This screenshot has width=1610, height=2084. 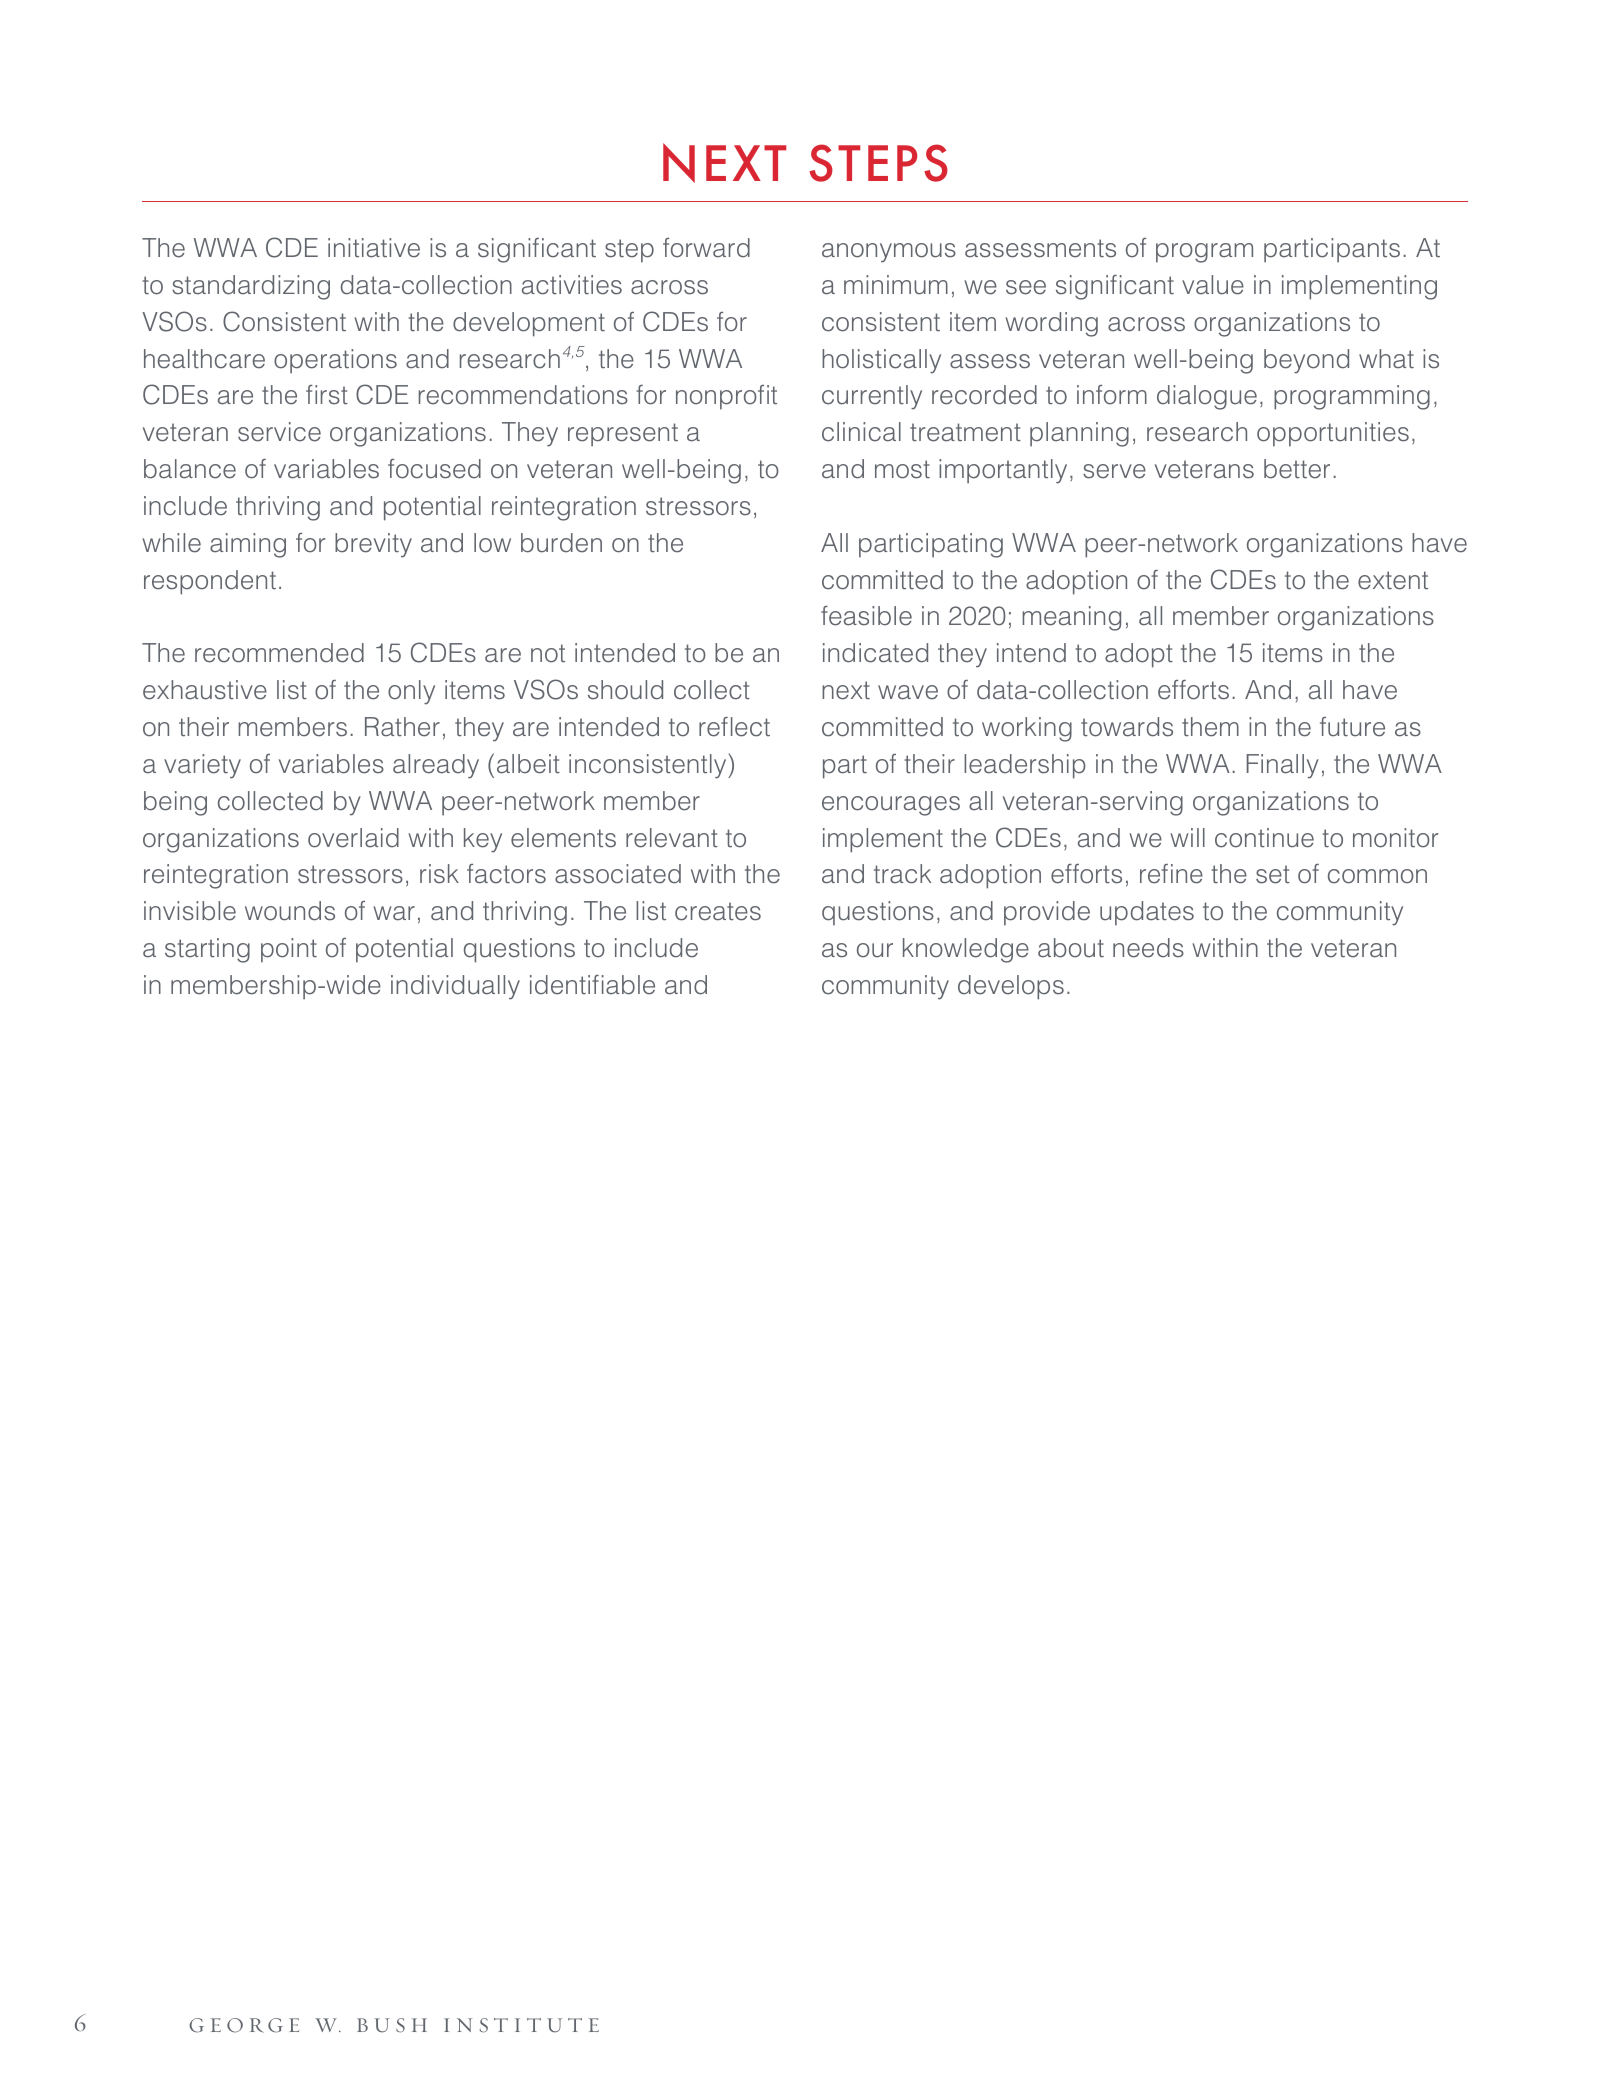 What do you see at coordinates (706, 248) in the screenshot?
I see `forward` at bounding box center [706, 248].
